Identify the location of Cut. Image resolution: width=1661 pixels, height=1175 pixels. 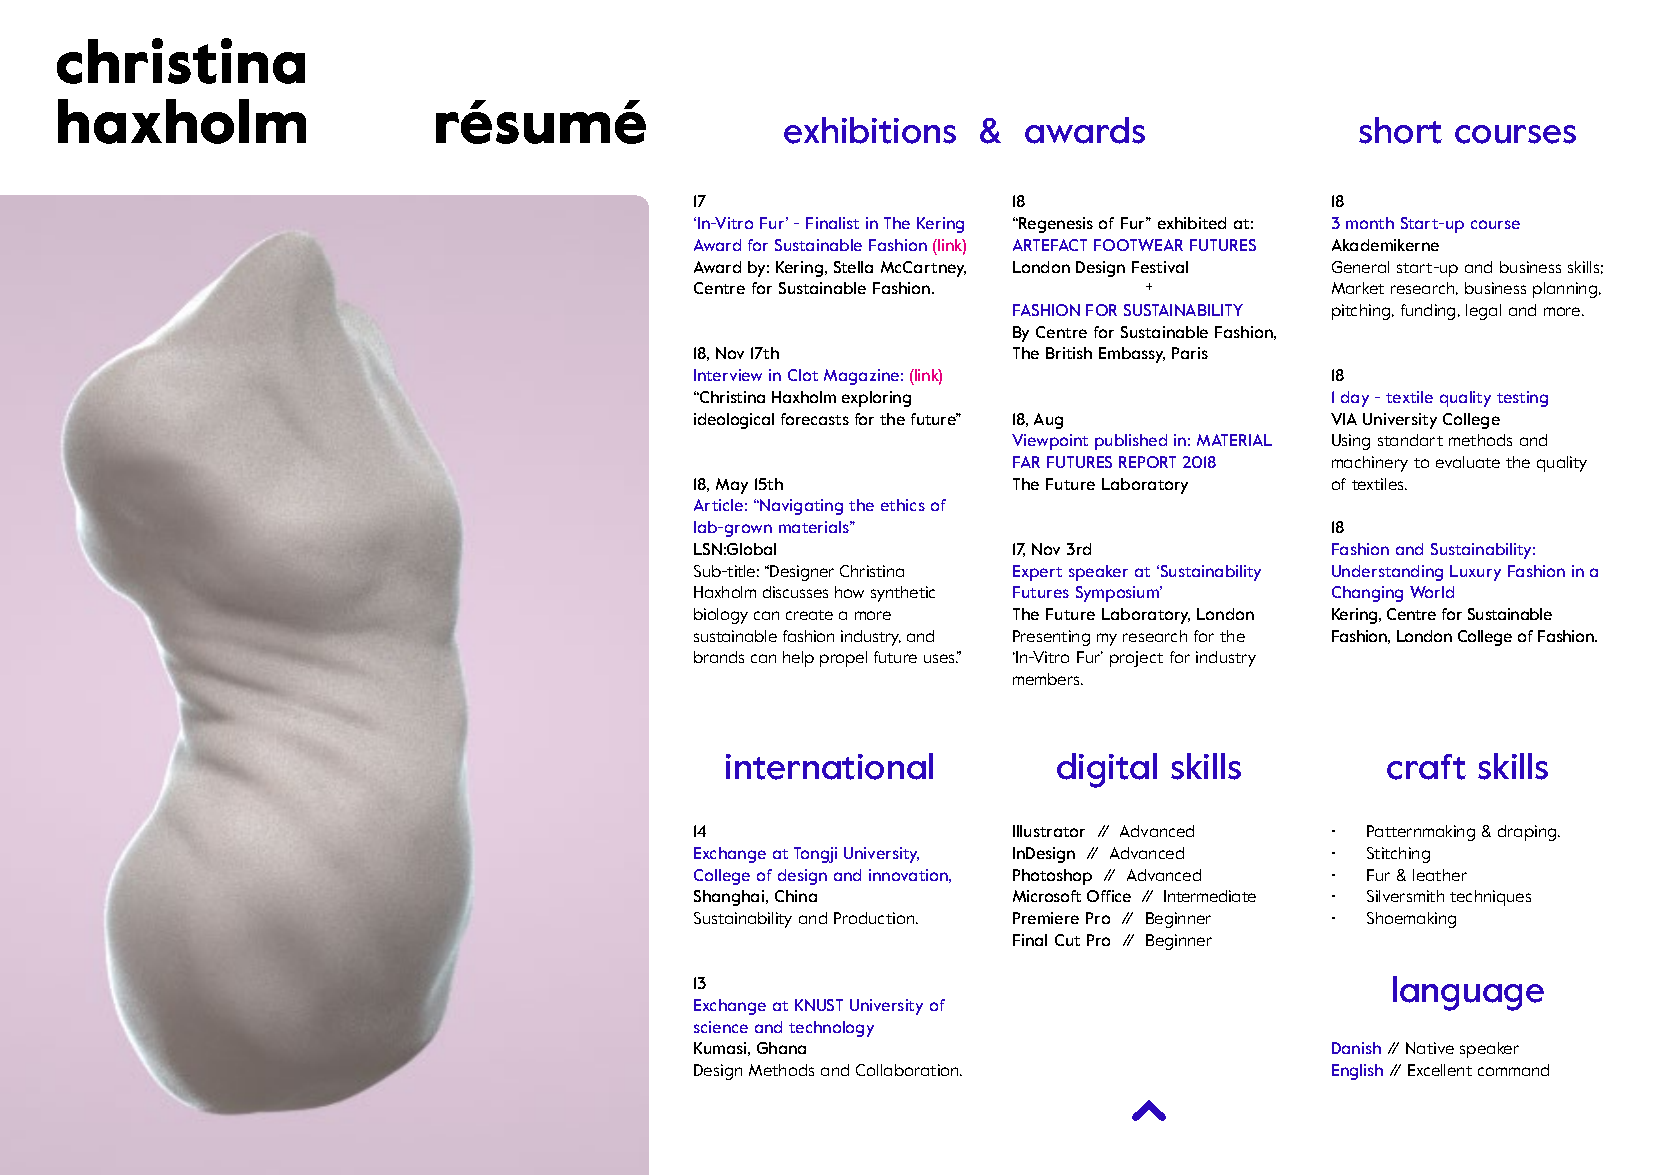
(1067, 940).
